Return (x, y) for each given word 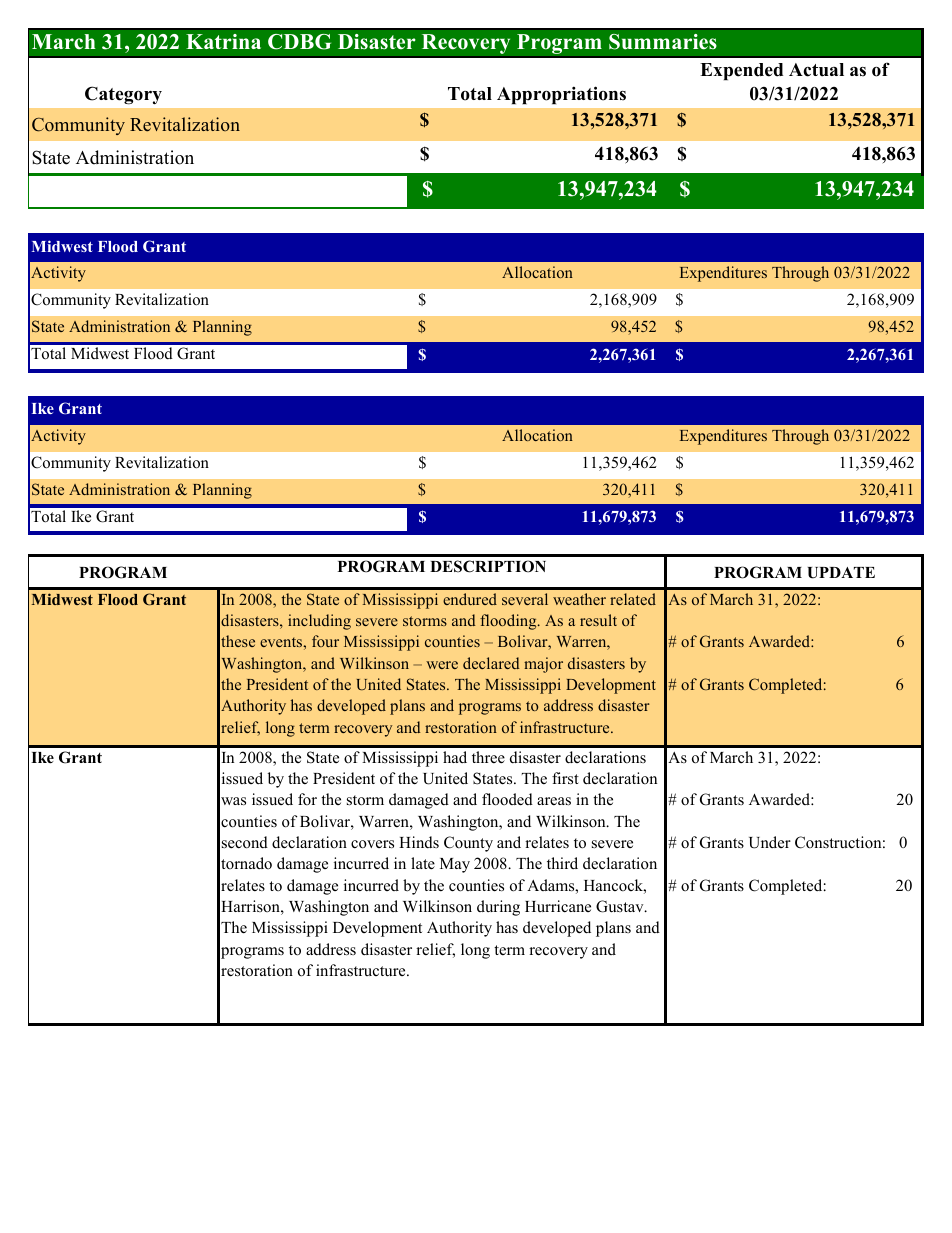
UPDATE (841, 573)
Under (770, 842)
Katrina (223, 41)
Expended (741, 72)
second (245, 842)
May (455, 865)
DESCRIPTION (488, 566)
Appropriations (561, 95)
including (319, 622)
